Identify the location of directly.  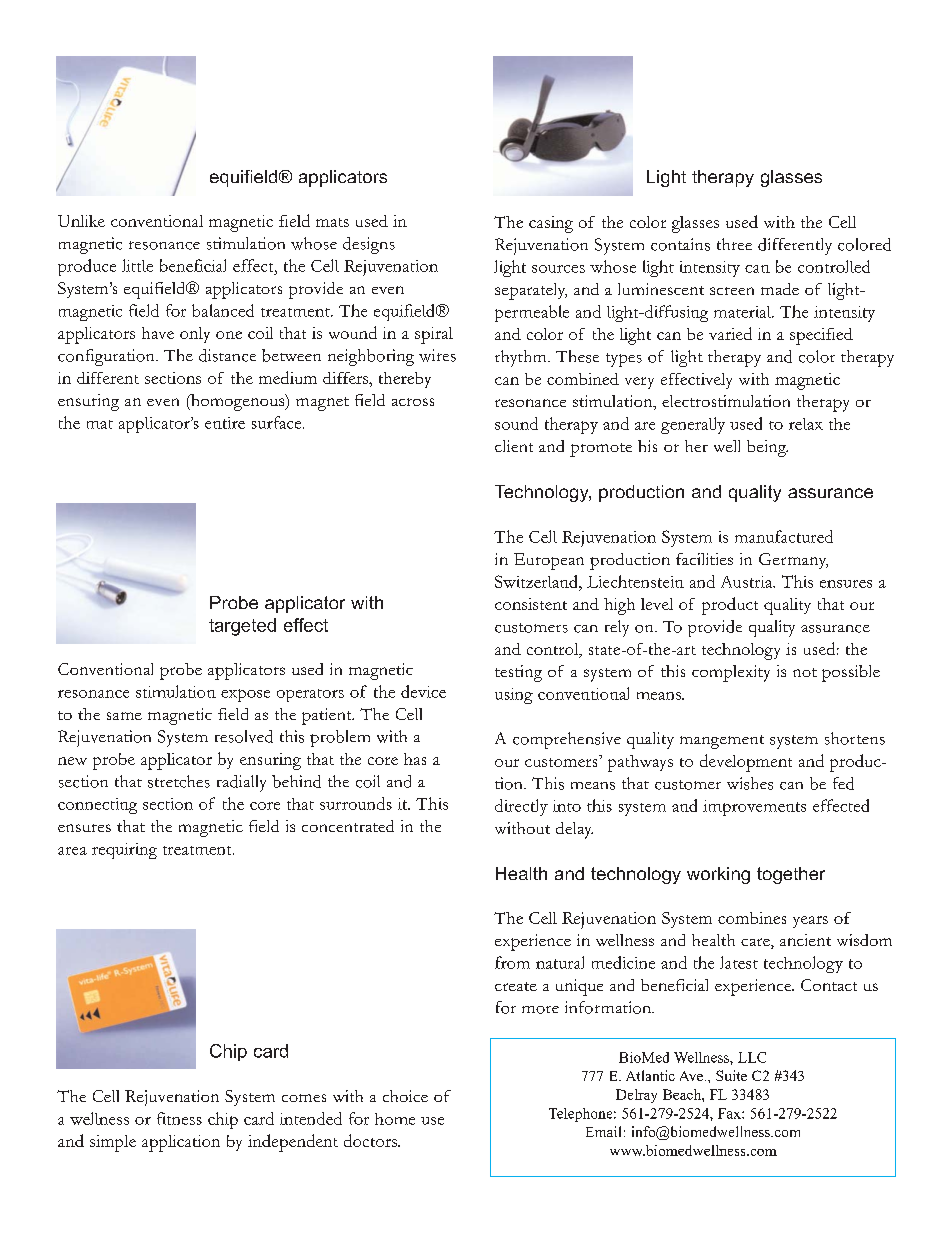
(521, 807).
